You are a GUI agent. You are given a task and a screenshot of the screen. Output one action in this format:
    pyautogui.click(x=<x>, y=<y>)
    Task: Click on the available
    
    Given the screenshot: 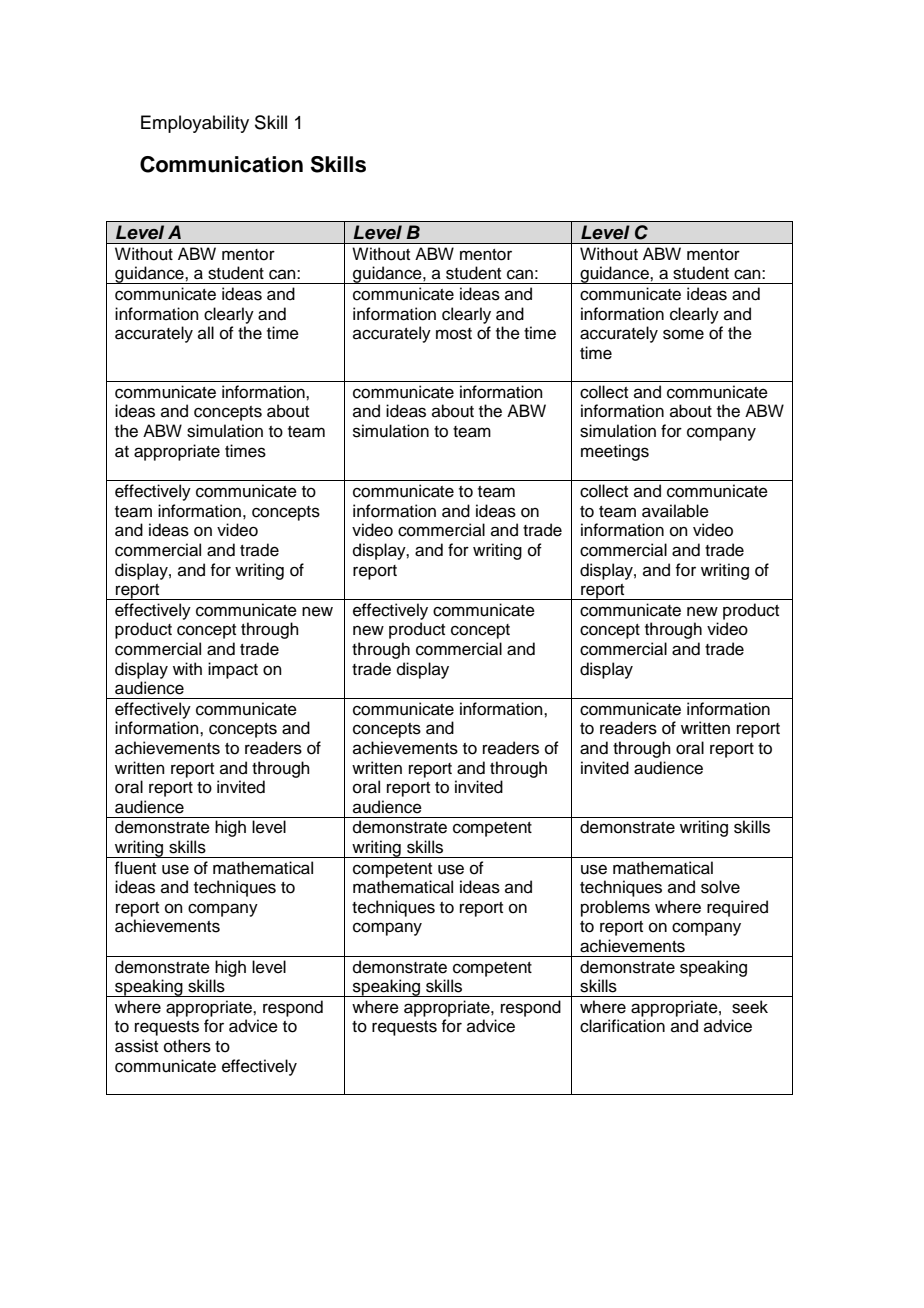 What is the action you would take?
    pyautogui.click(x=675, y=511)
